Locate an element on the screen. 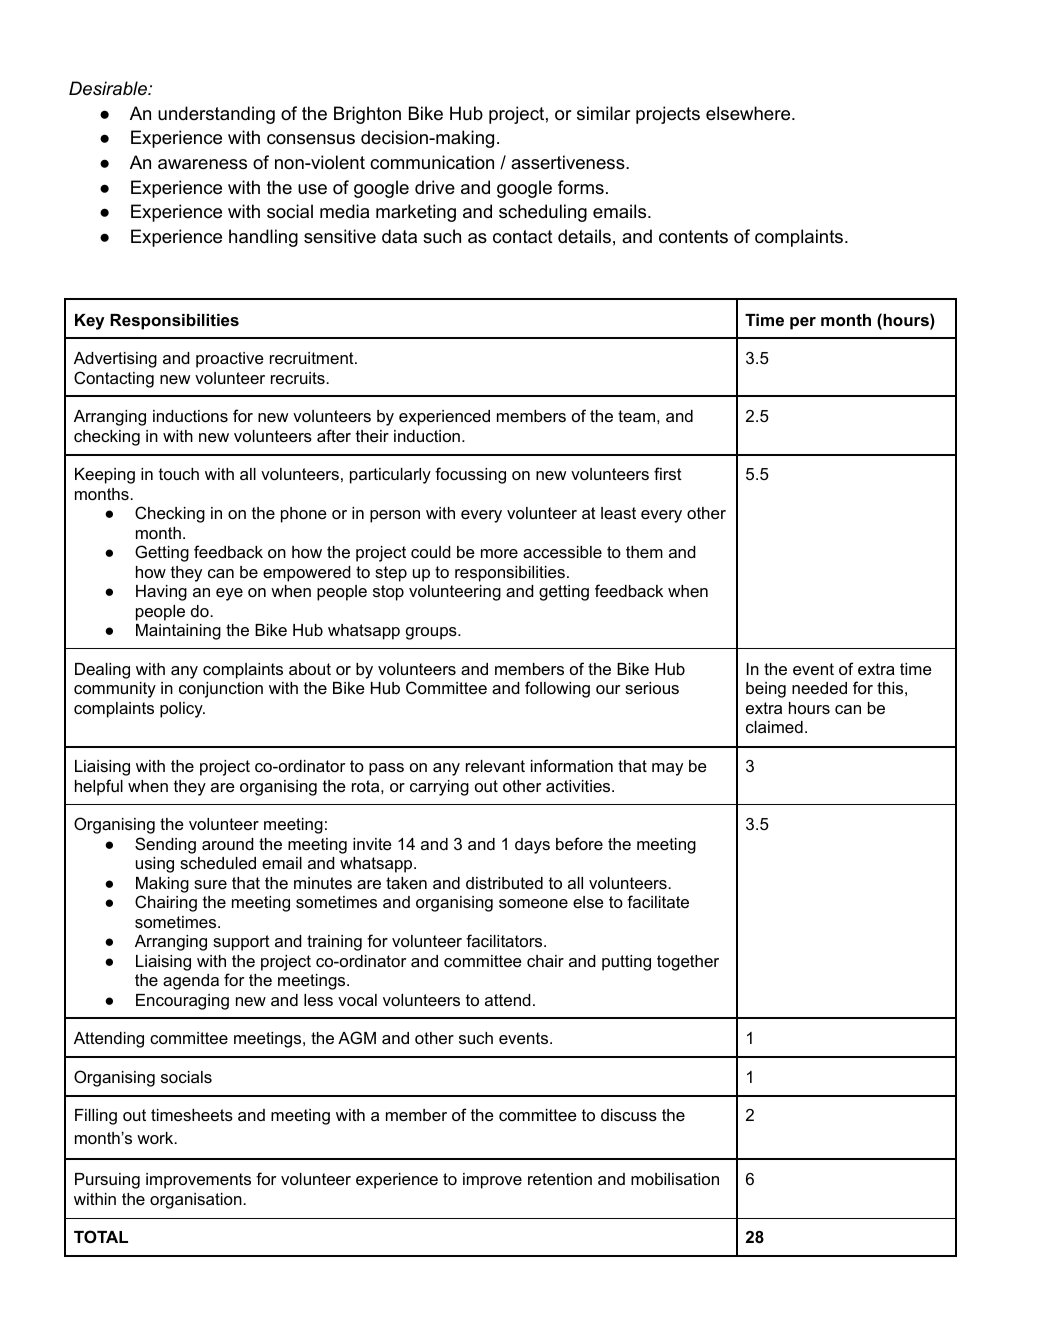 Image resolution: width=1038 pixels, height=1343 pixels. communication is located at coordinates (432, 162).
